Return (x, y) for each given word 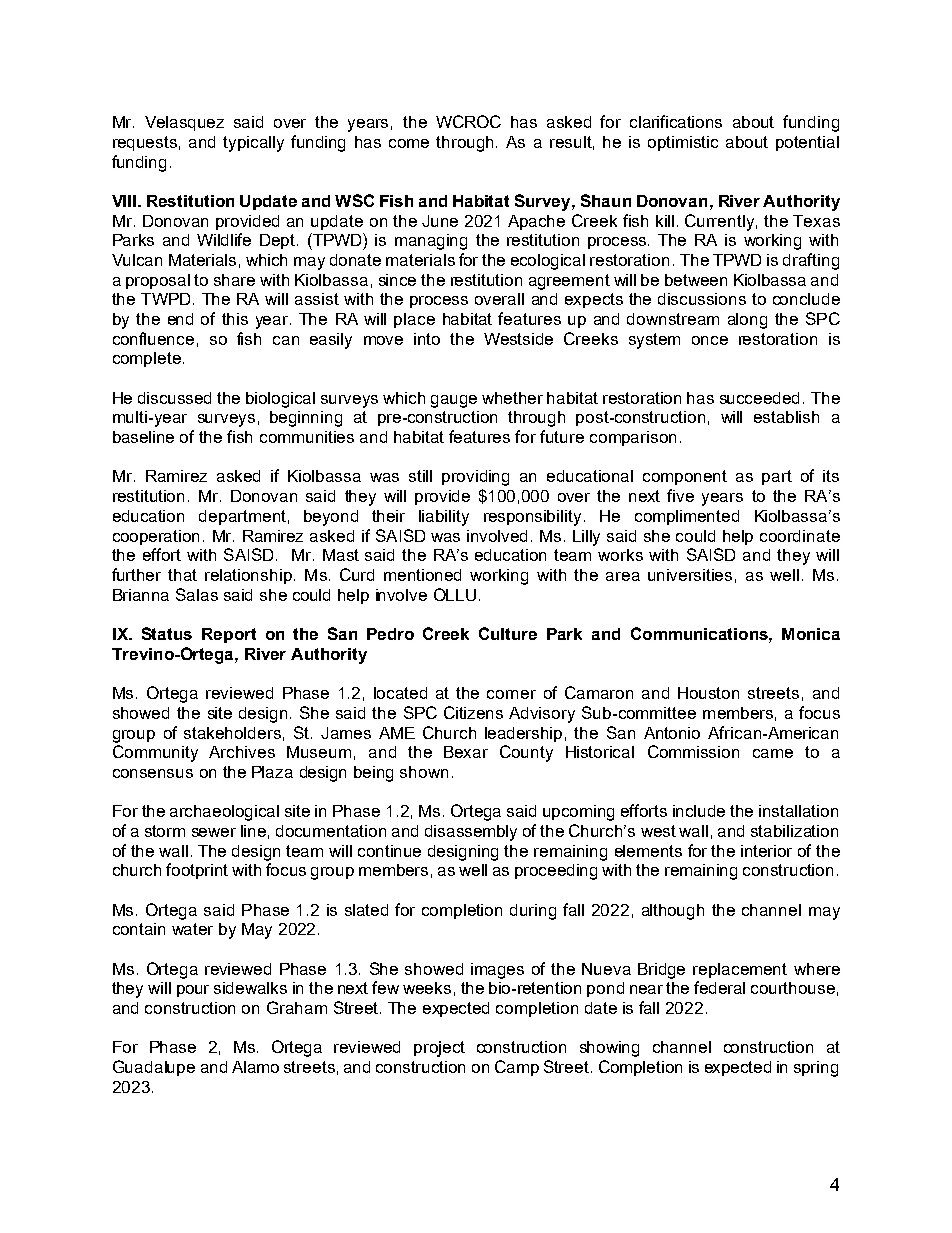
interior (766, 851)
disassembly (471, 833)
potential (807, 143)
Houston (708, 693)
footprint (197, 871)
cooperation (156, 537)
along (747, 321)
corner (511, 694)
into (427, 339)
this (235, 319)
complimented (687, 517)
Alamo (255, 1067)
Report (229, 635)
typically (253, 144)
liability (444, 518)
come (409, 143)
